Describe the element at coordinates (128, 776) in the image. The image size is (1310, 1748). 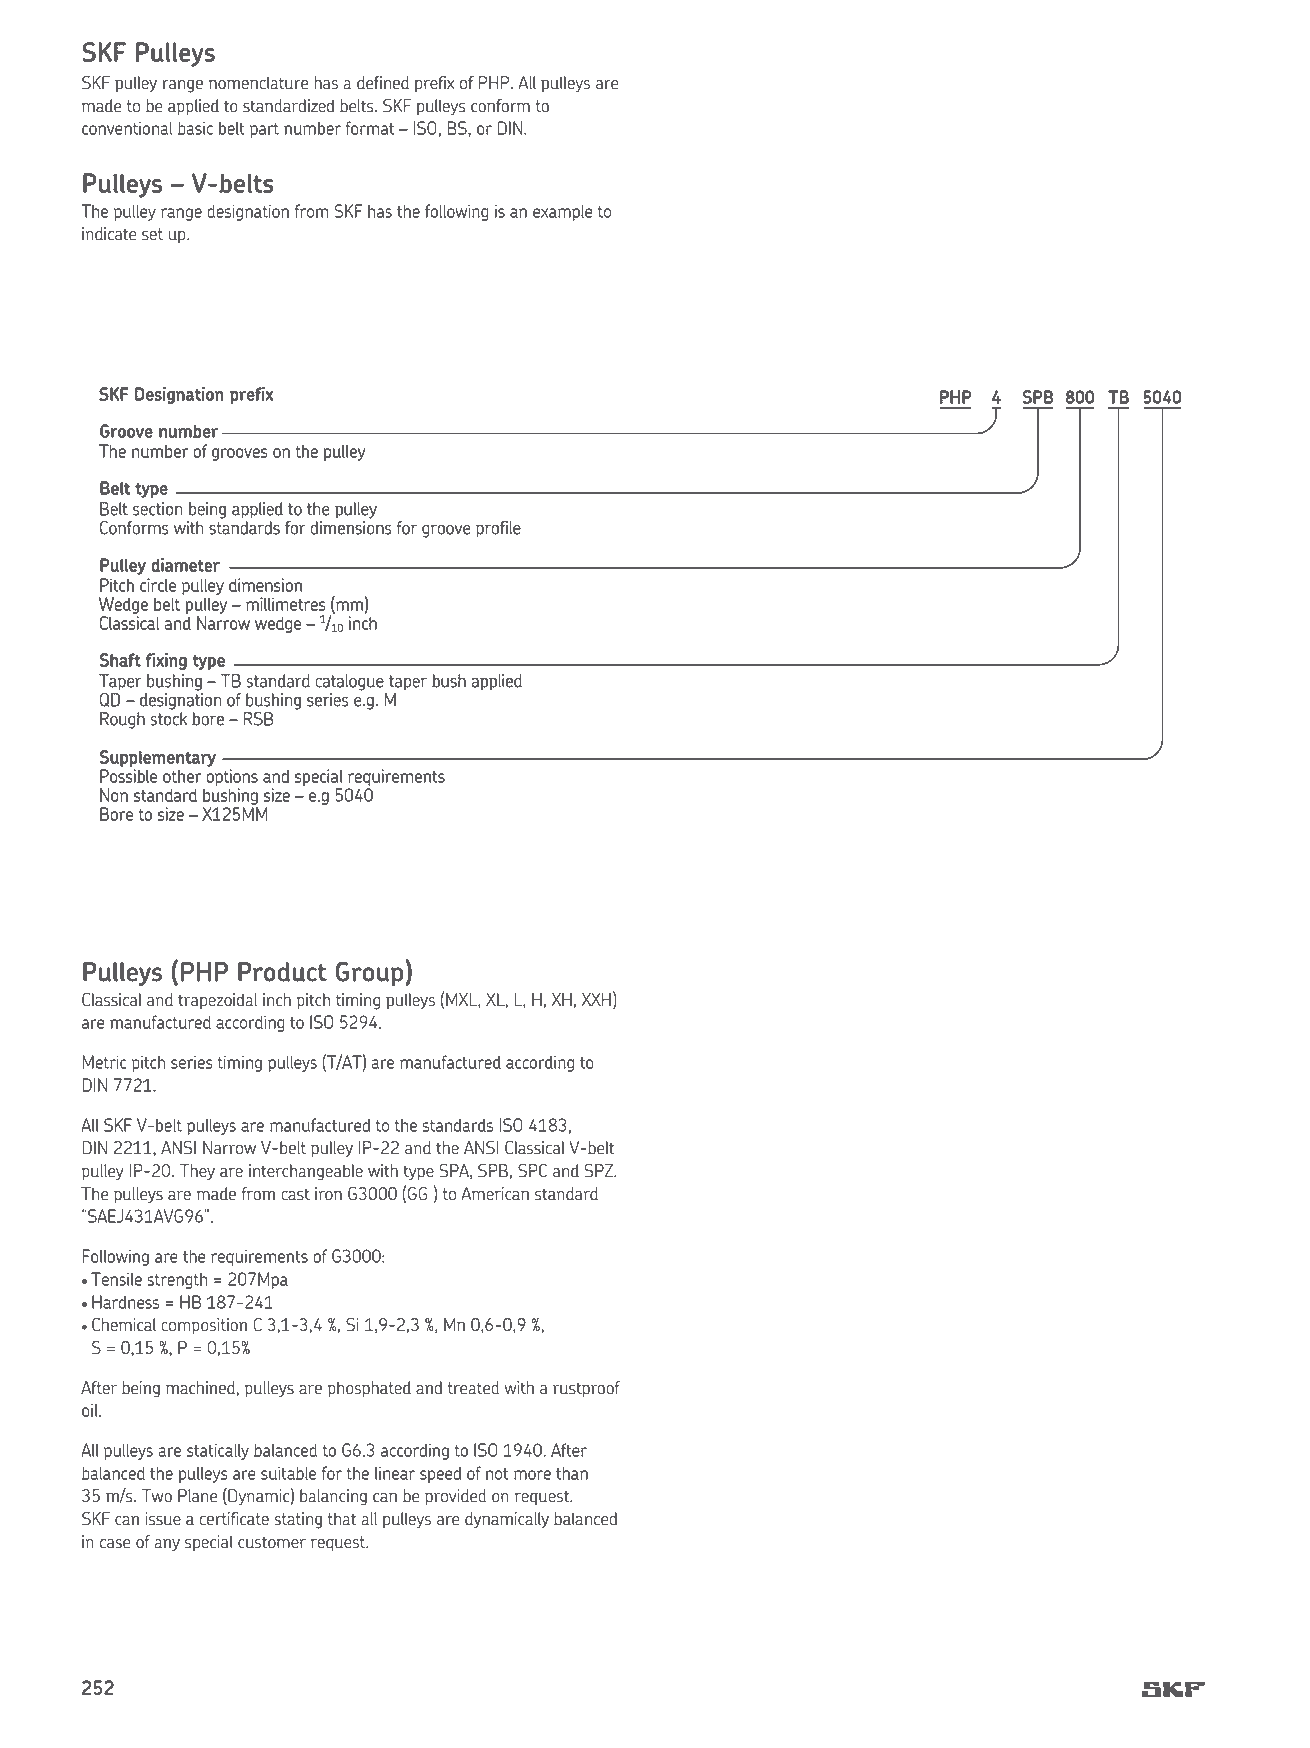
I see `Possible` at that location.
